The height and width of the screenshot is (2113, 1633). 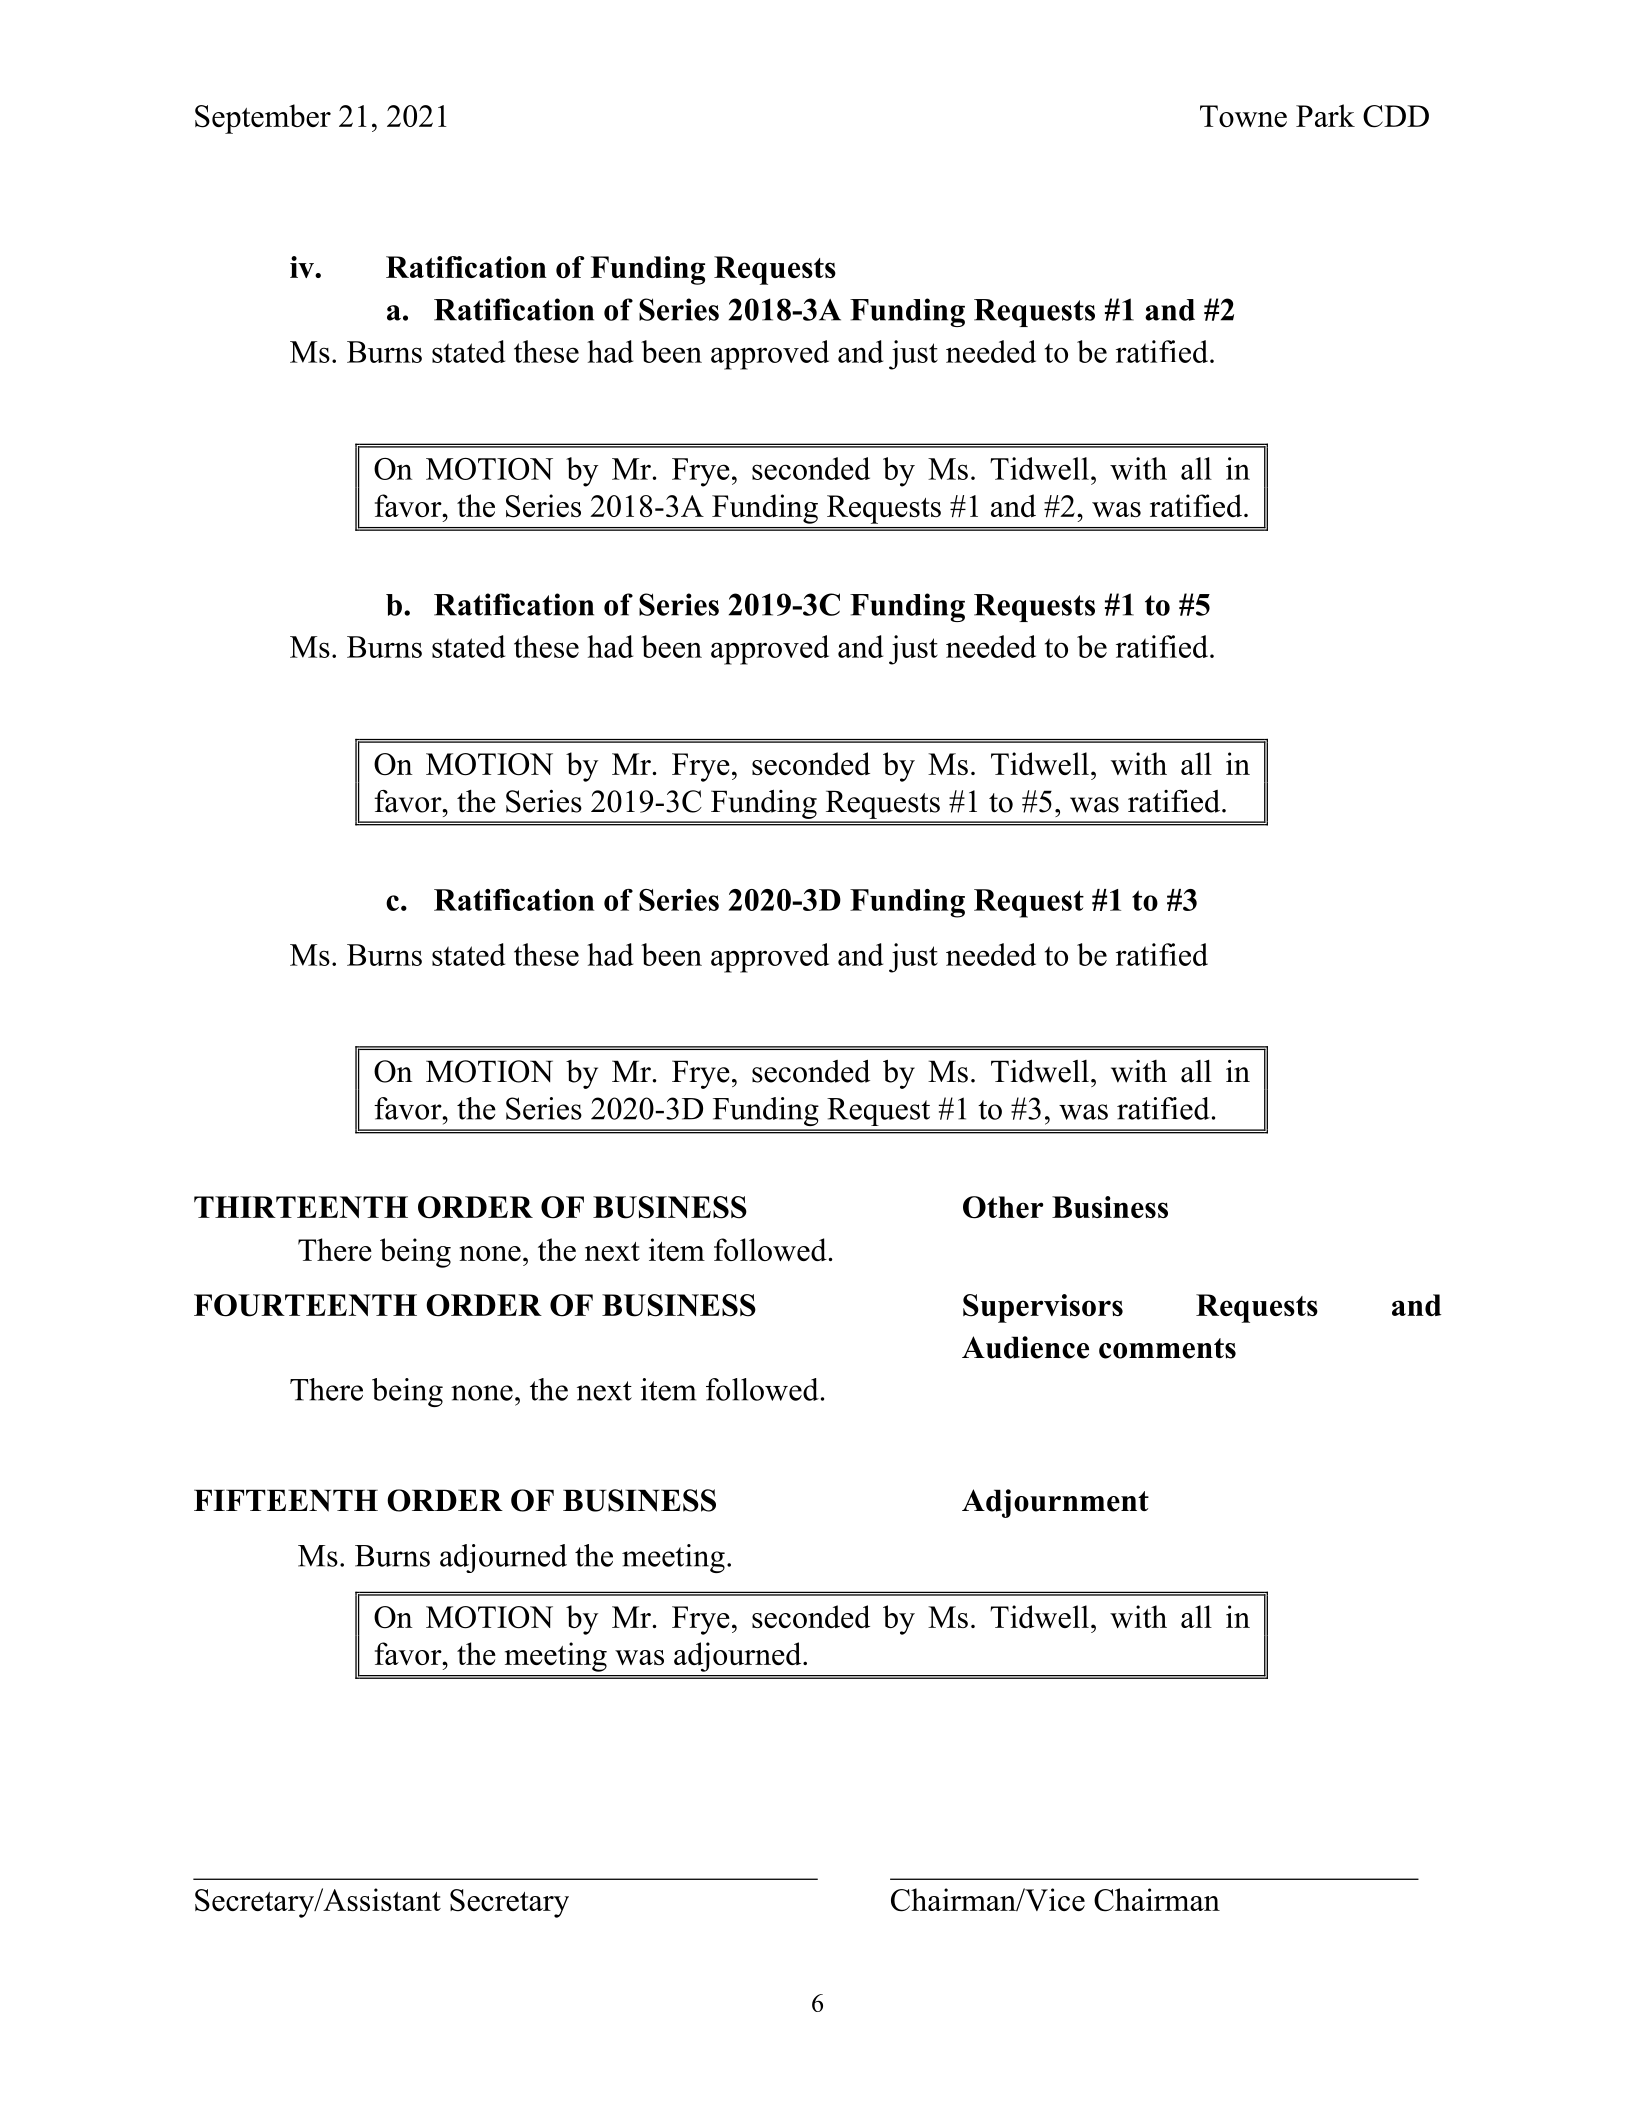 What do you see at coordinates (1325, 115) in the screenshot?
I see `Park` at bounding box center [1325, 115].
